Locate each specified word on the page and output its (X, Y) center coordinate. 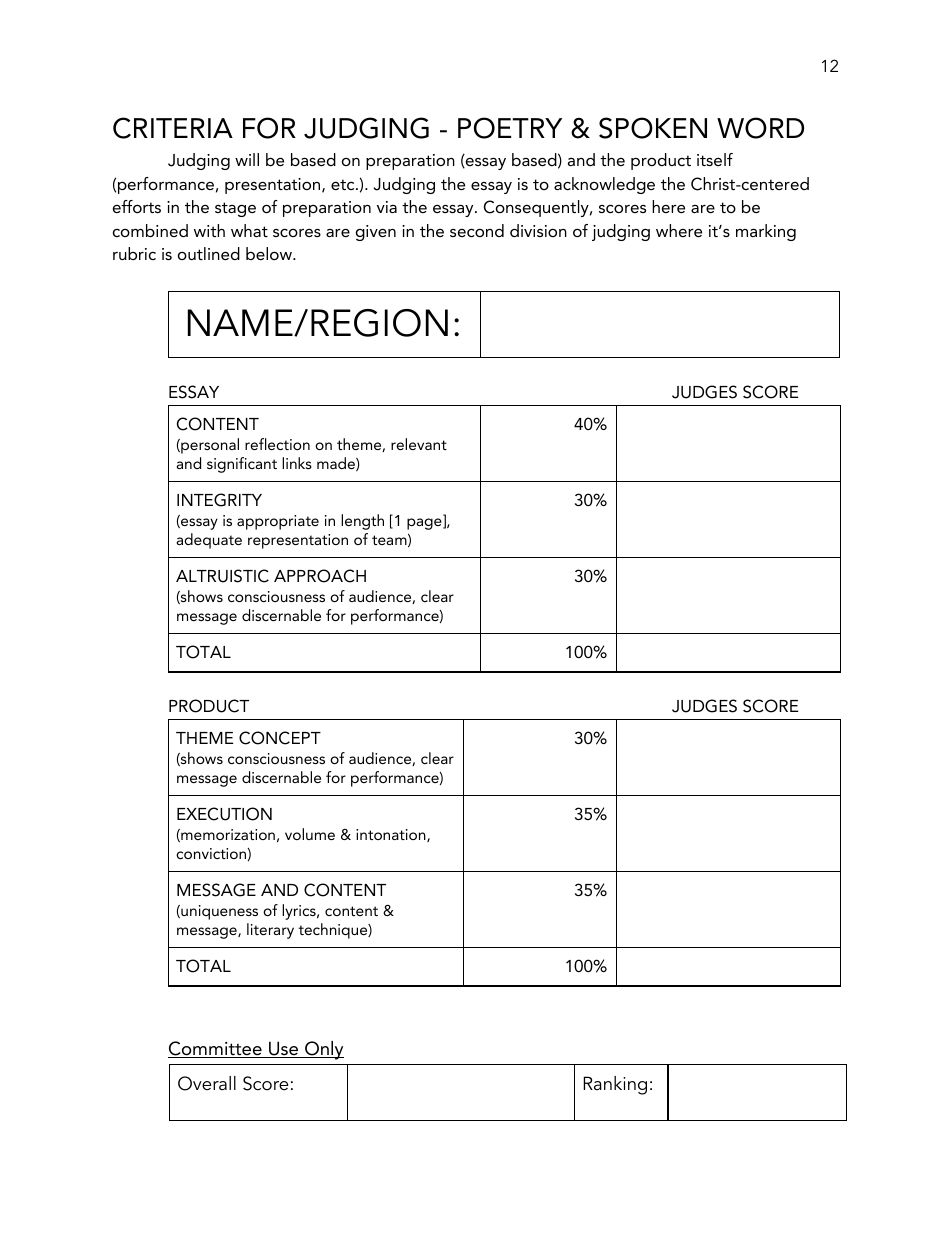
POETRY (510, 128)
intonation (392, 835)
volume (310, 834)
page (425, 524)
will (247, 159)
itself (715, 159)
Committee (216, 1049)
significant (242, 465)
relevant (419, 444)
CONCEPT (280, 738)
